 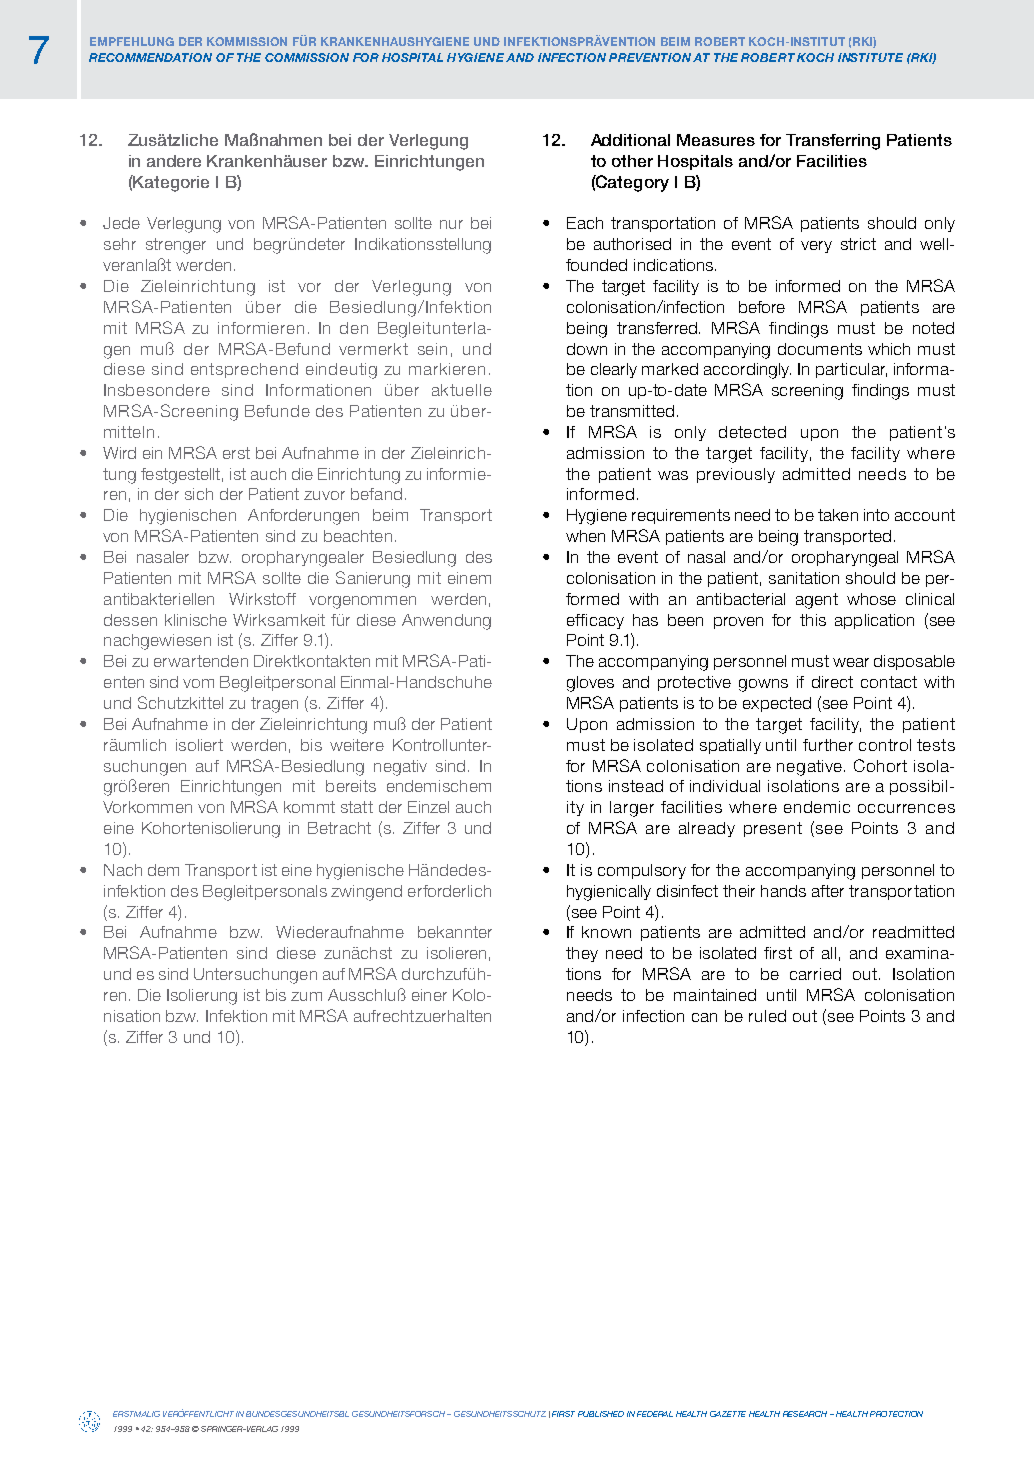 What do you see at coordinates (199, 494) in the screenshot?
I see `sich` at bounding box center [199, 494].
